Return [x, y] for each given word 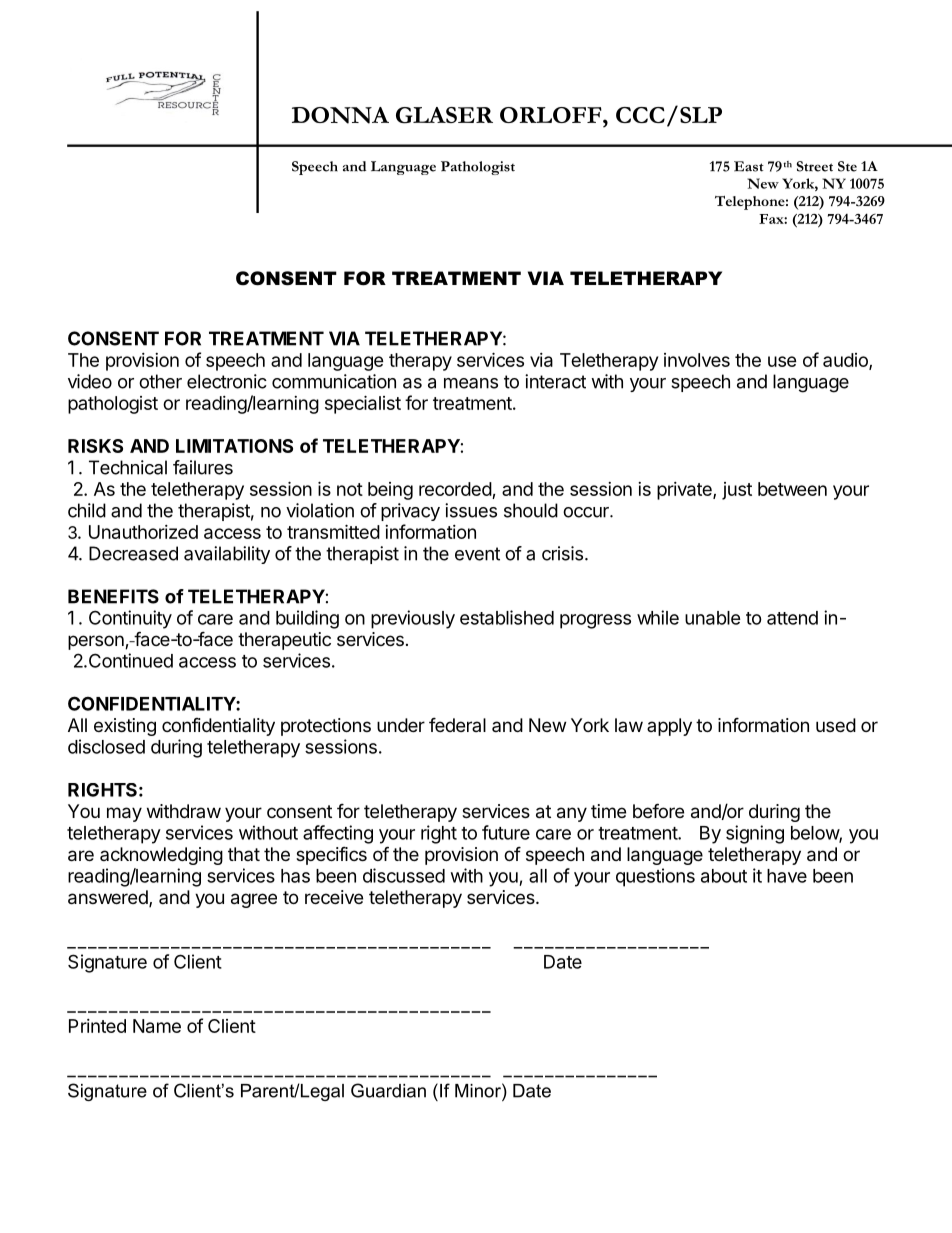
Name [157, 1026]
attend [792, 618]
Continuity [130, 619]
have [787, 876]
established [507, 617]
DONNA [340, 115]
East [749, 166]
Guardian [388, 1090]
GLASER [444, 115]
